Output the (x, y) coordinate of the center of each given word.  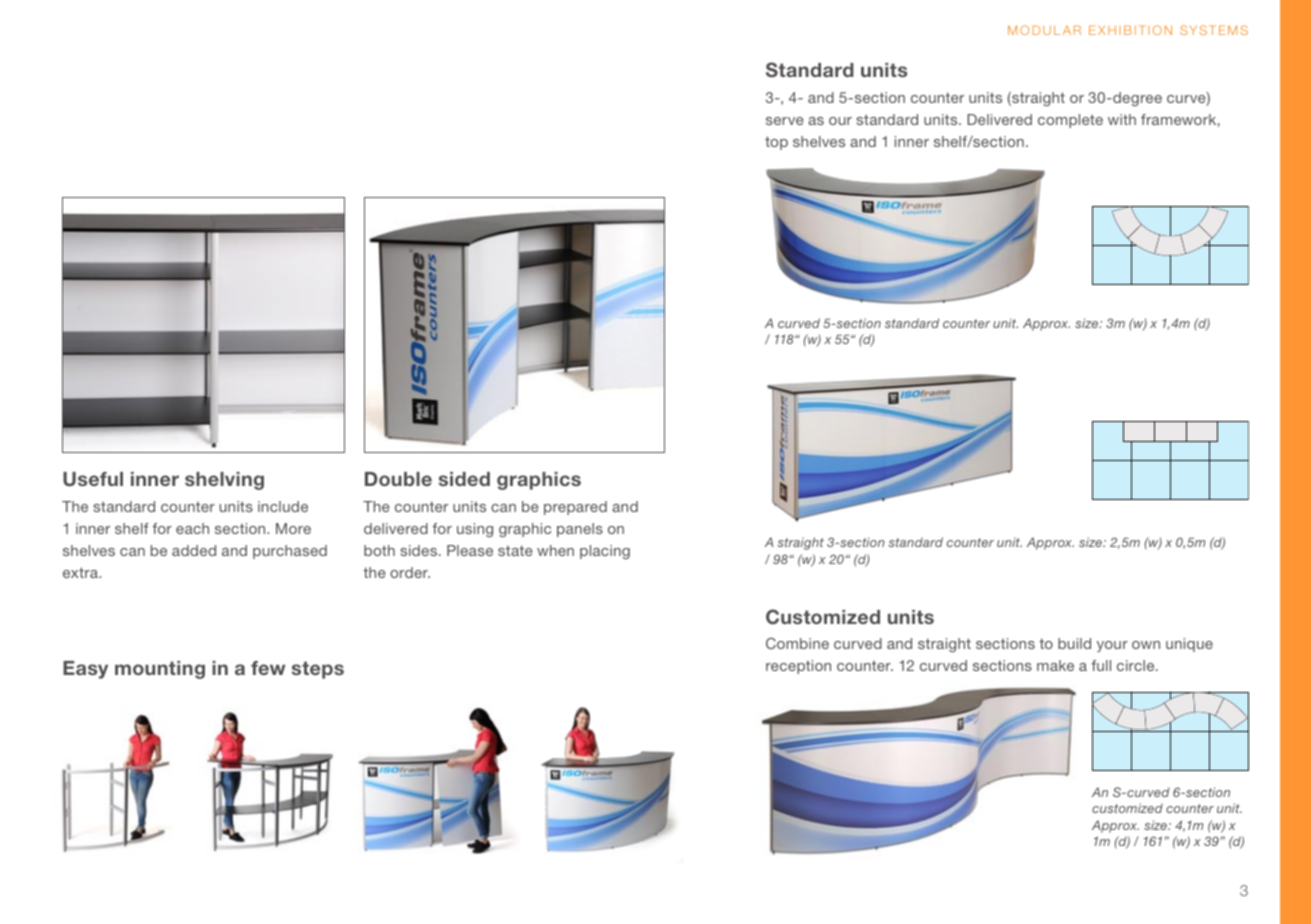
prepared (575, 508)
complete (1070, 121)
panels (580, 530)
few (268, 668)
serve (785, 121)
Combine (797, 643)
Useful (93, 479)
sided (464, 479)
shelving (224, 481)
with (1122, 119)
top (776, 143)
